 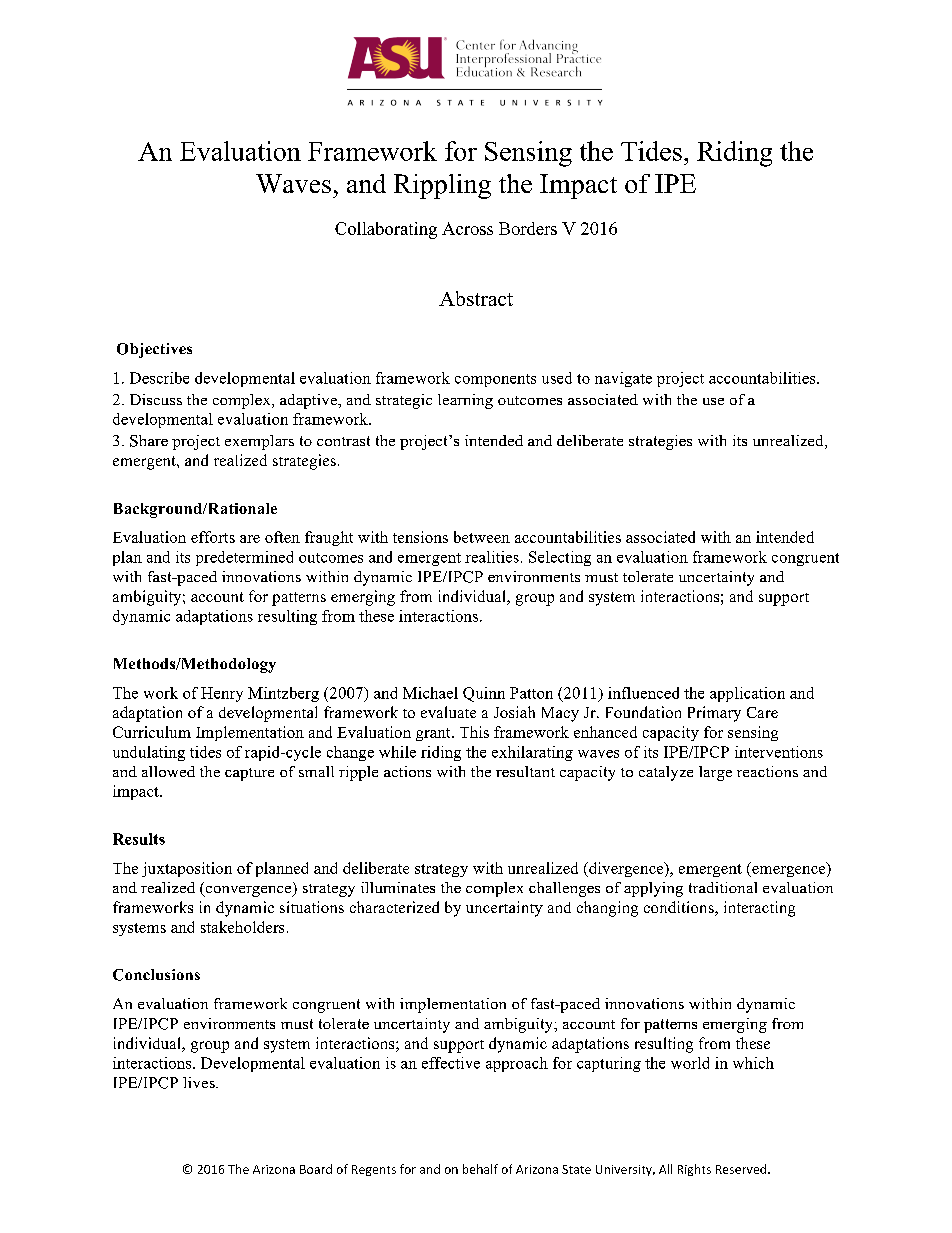 What do you see at coordinates (528, 228) in the screenshot?
I see `Borders` at bounding box center [528, 228].
